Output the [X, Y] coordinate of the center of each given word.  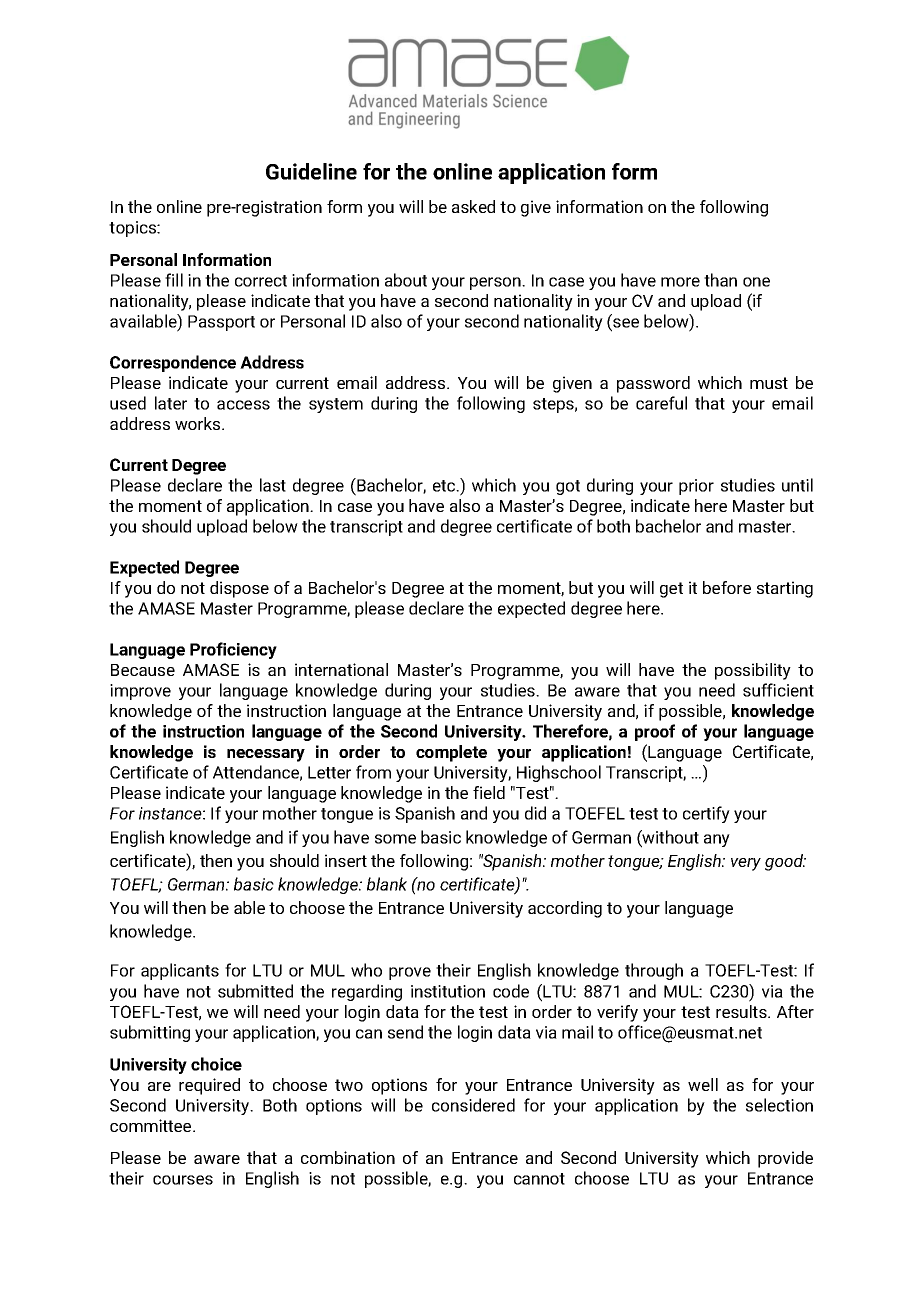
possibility [753, 671]
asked [473, 206]
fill [174, 280]
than [720, 280]
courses [183, 1180]
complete [451, 753]
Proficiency [233, 650]
